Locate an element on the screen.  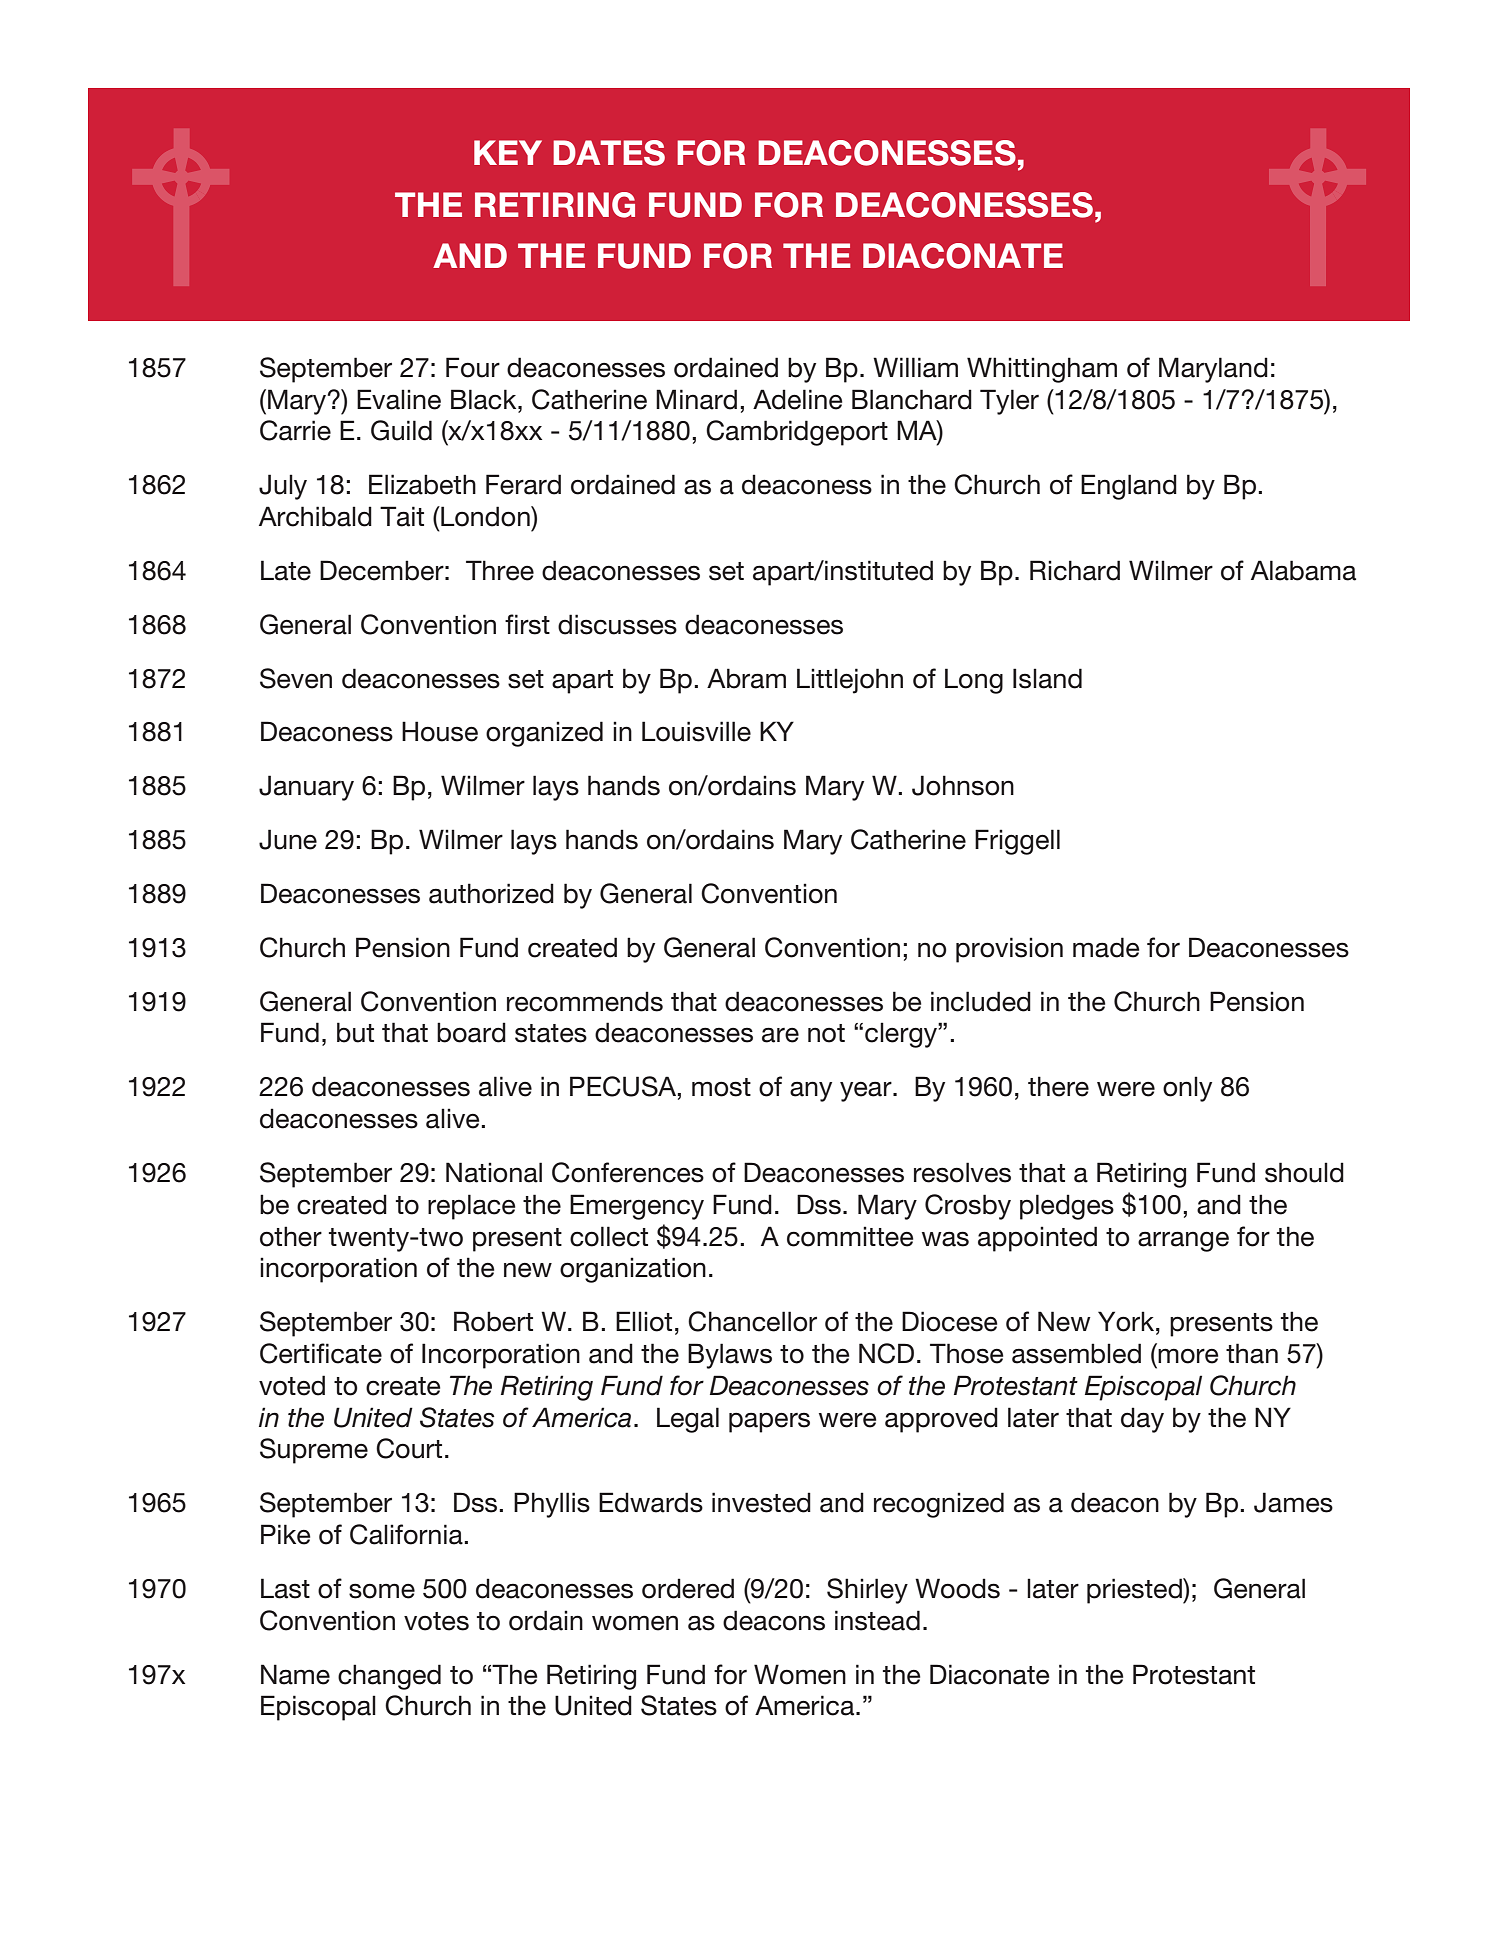
House is located at coordinates (440, 731).
